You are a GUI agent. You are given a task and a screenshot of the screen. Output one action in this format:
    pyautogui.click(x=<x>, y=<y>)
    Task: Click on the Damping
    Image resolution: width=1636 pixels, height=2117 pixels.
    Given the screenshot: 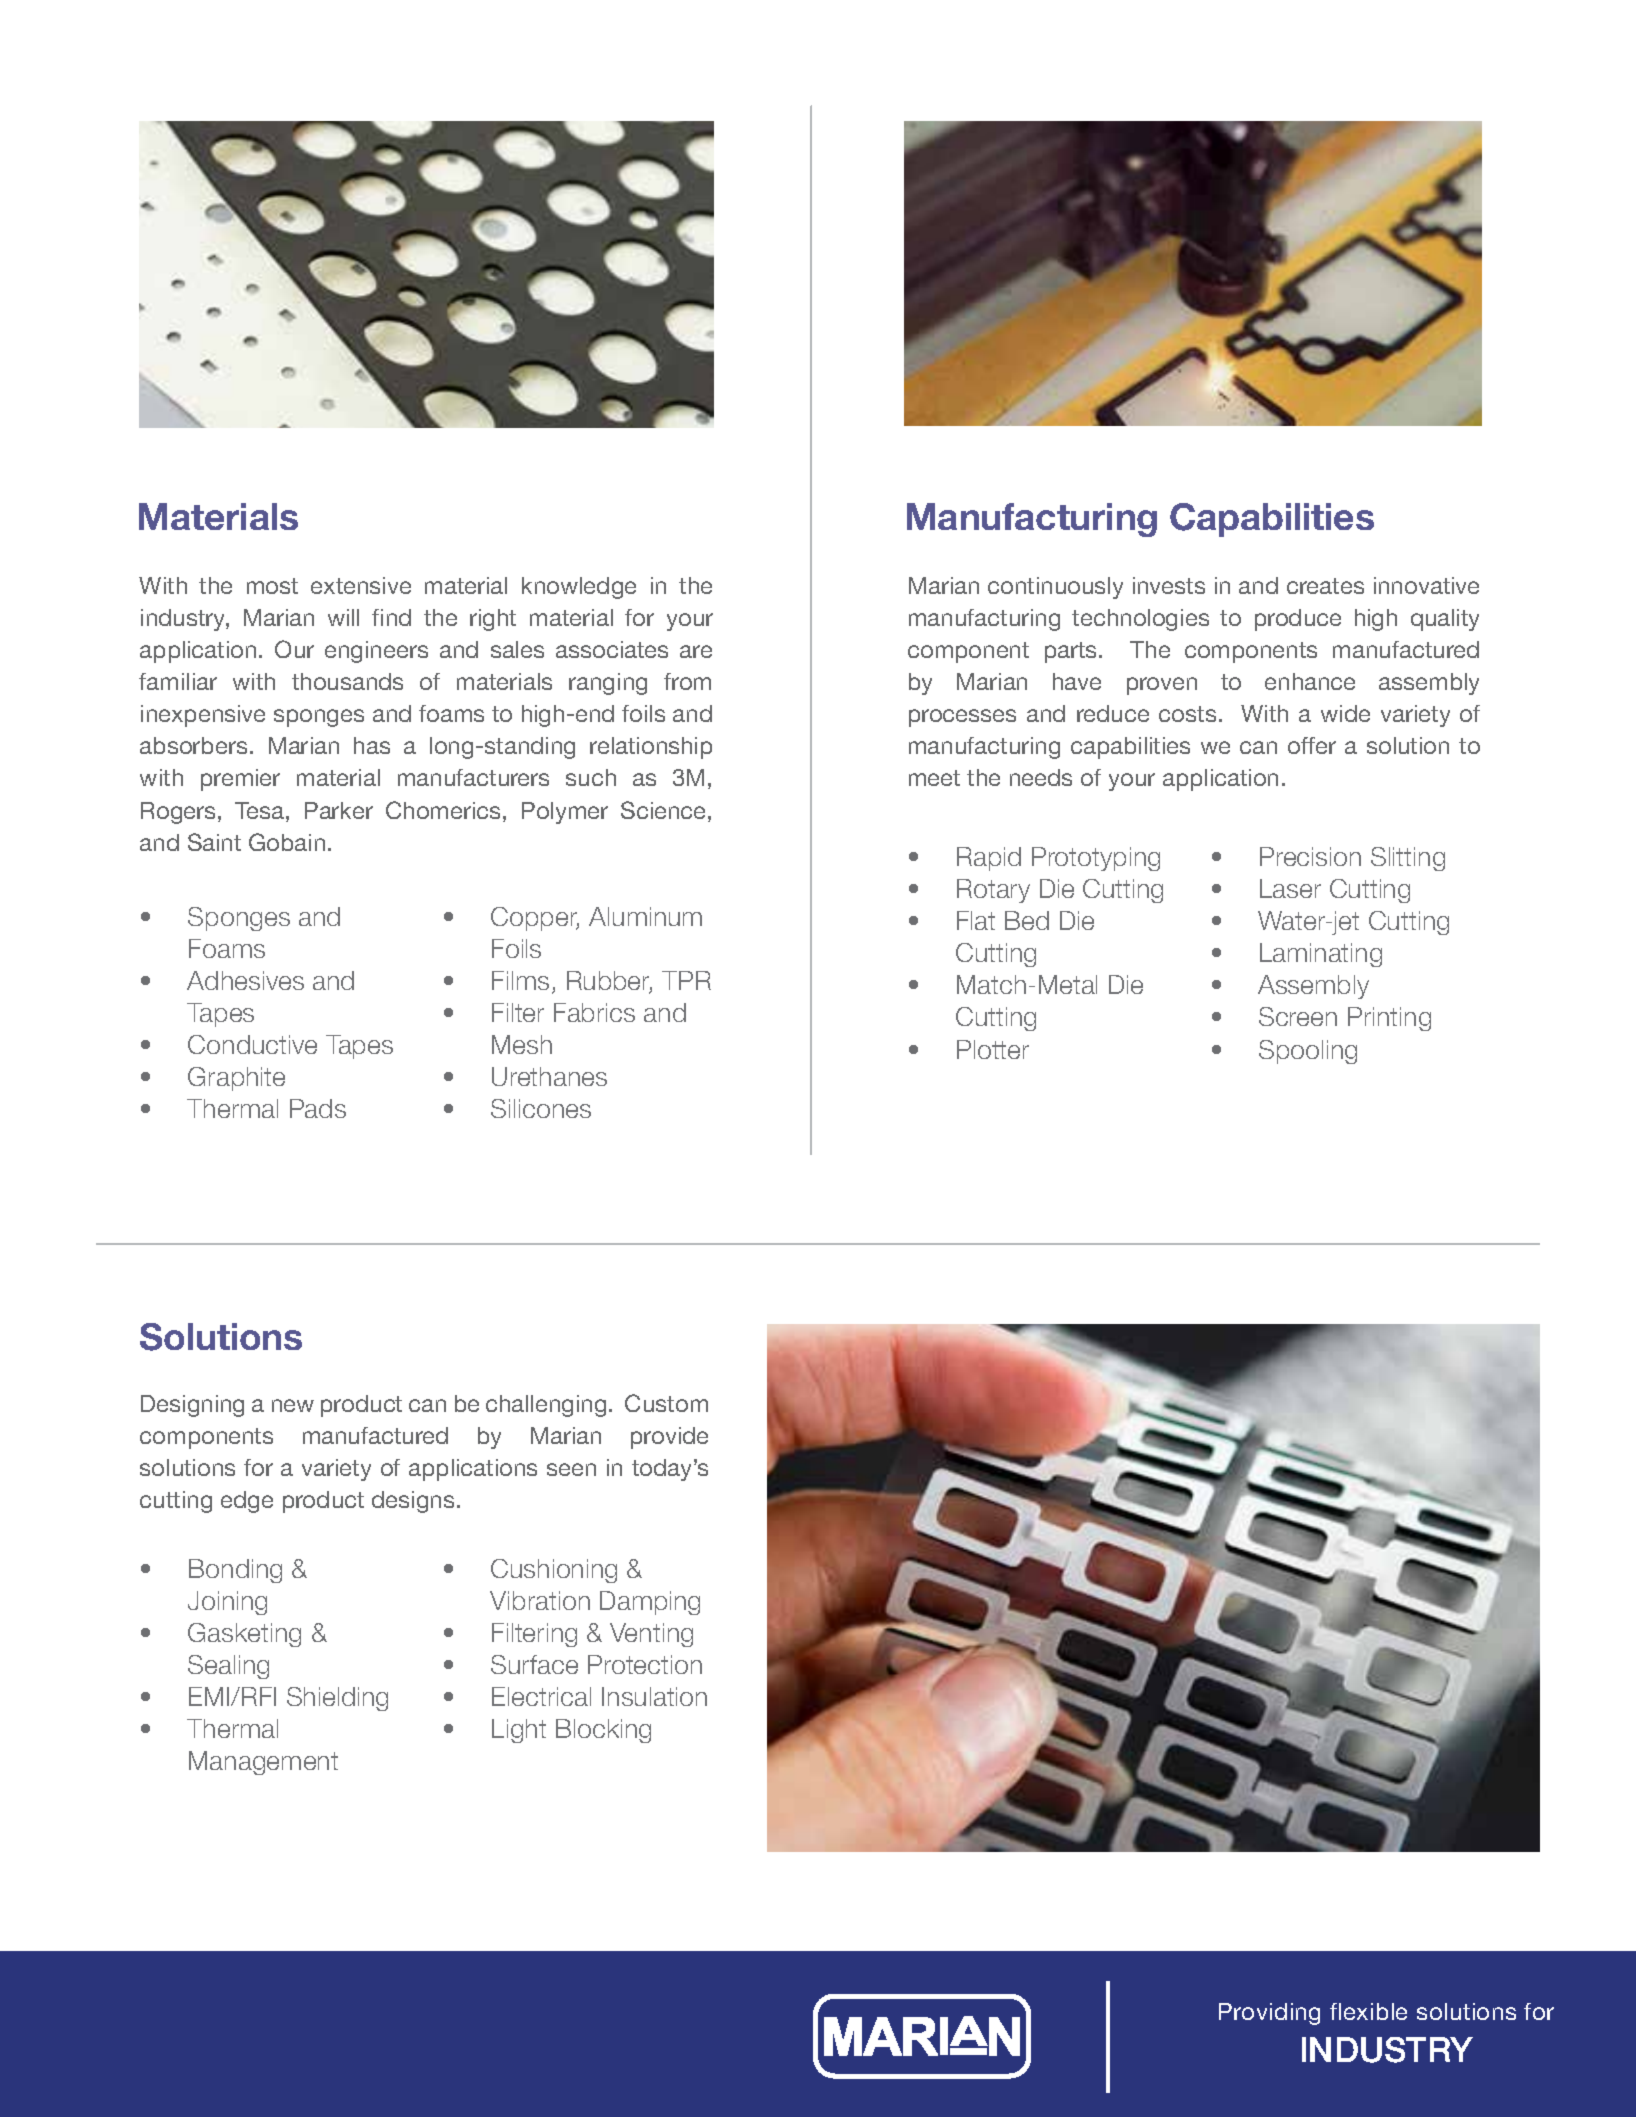 What is the action you would take?
    pyautogui.click(x=650, y=1603)
